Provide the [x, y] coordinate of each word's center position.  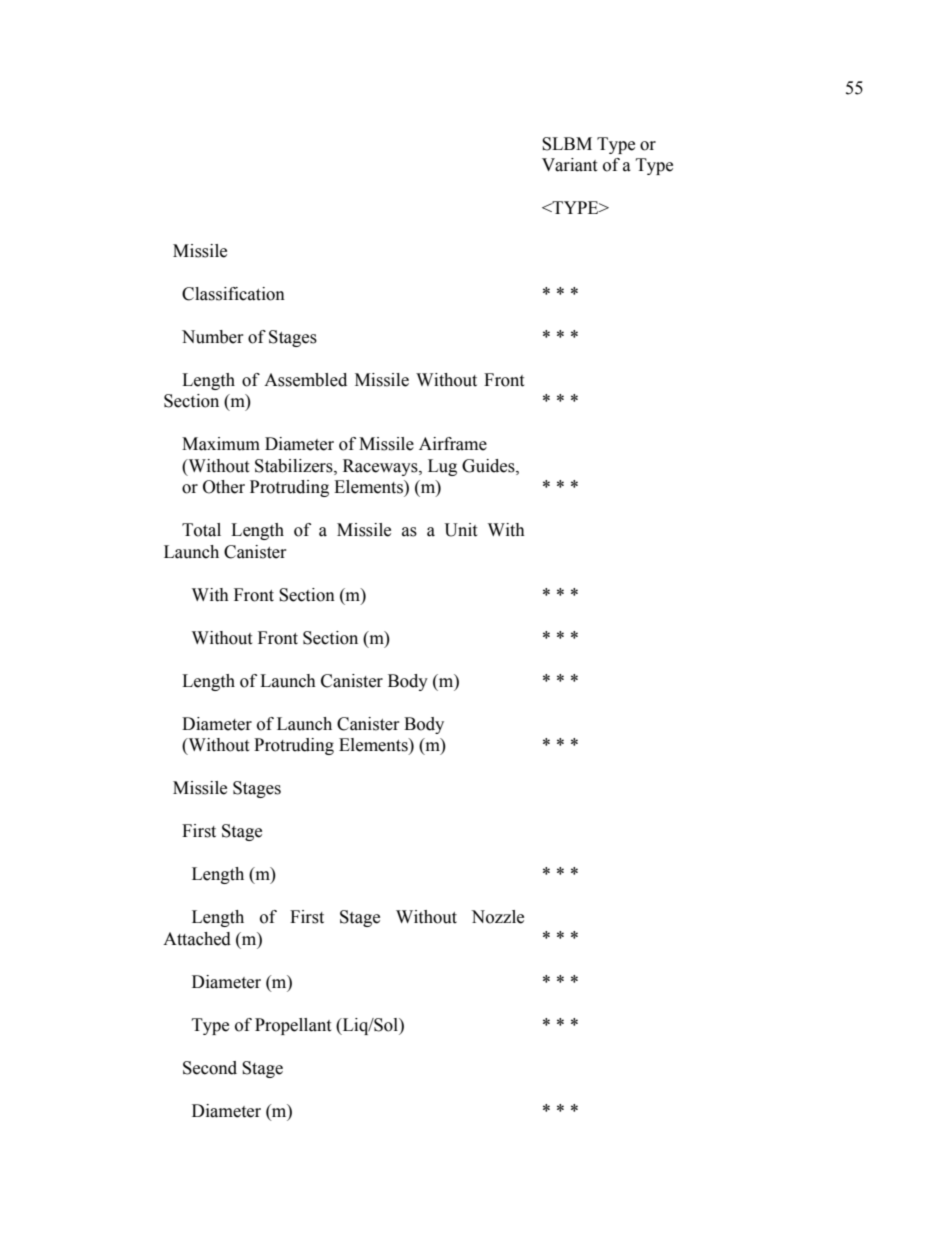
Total [201, 530]
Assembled [305, 380]
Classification [233, 294]
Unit [461, 530]
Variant [569, 165]
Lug [442, 467]
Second [210, 1068]
